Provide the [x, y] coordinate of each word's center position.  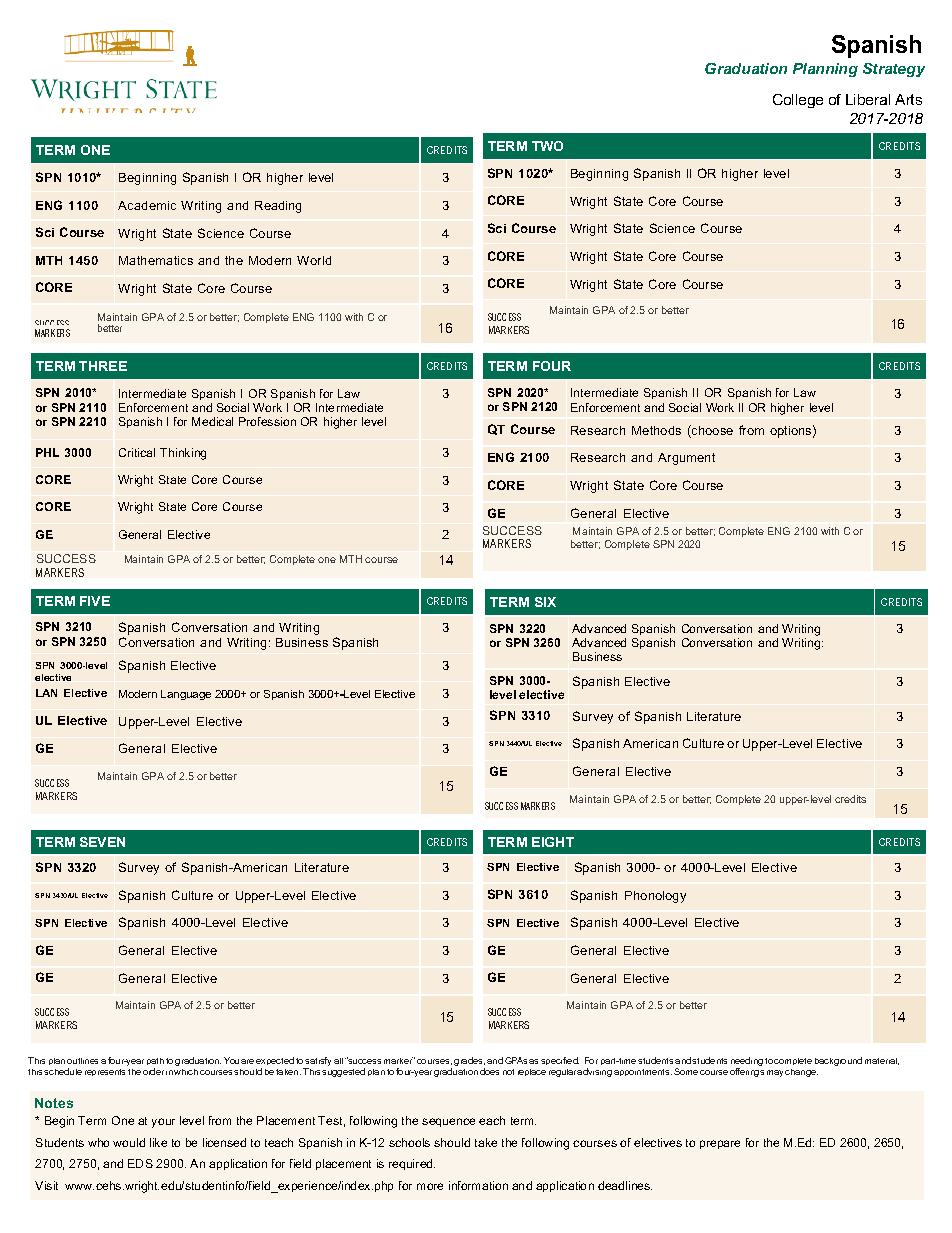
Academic [147, 205]
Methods [656, 430]
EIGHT [553, 842]
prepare [720, 1144]
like [158, 1142]
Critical [137, 452]
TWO [547, 146]
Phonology [655, 897]
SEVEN [102, 842]
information [478, 1185]
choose [711, 431]
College [798, 101]
